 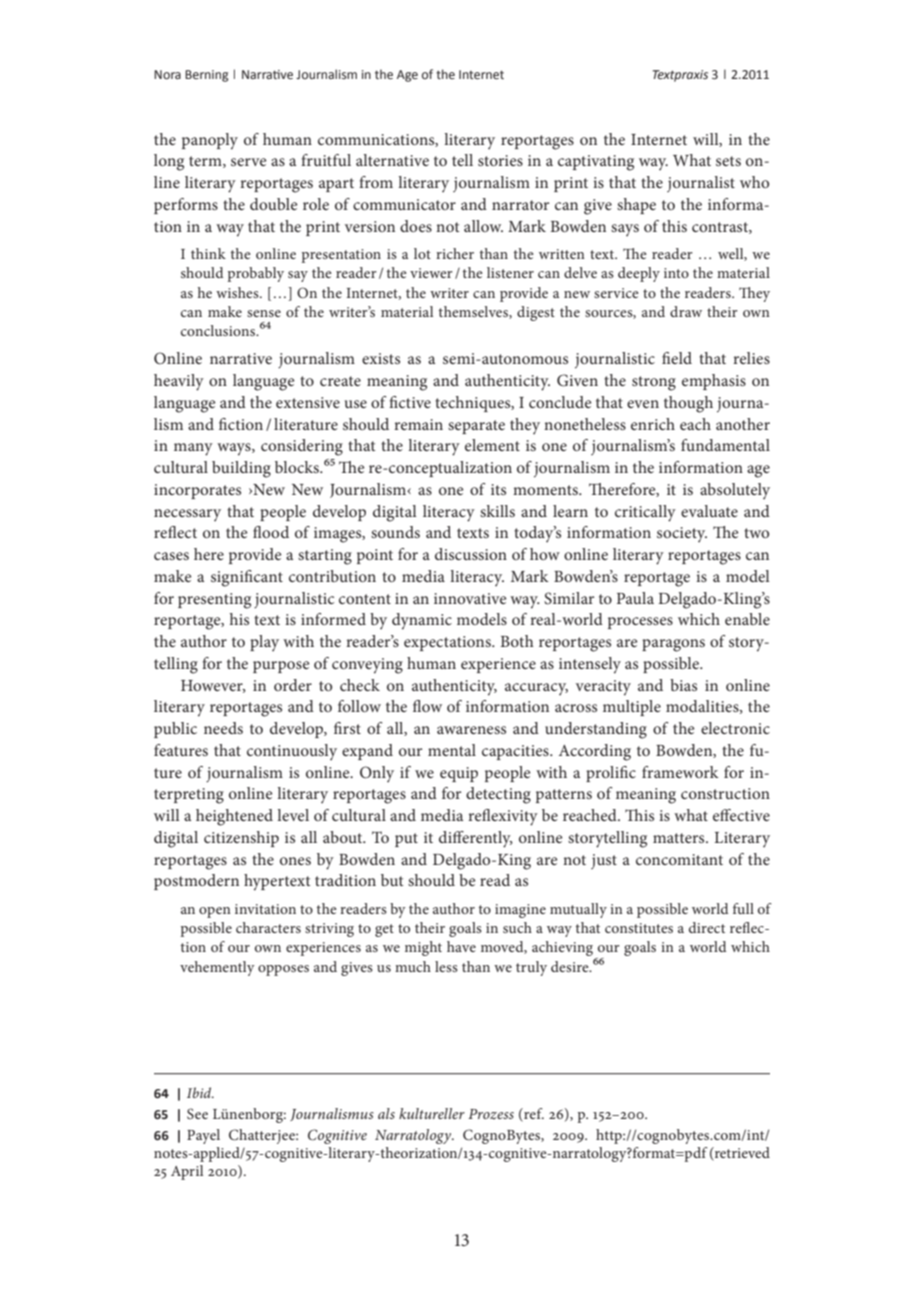 I want to click on Chatterjee, so click(x=263, y=1136).
